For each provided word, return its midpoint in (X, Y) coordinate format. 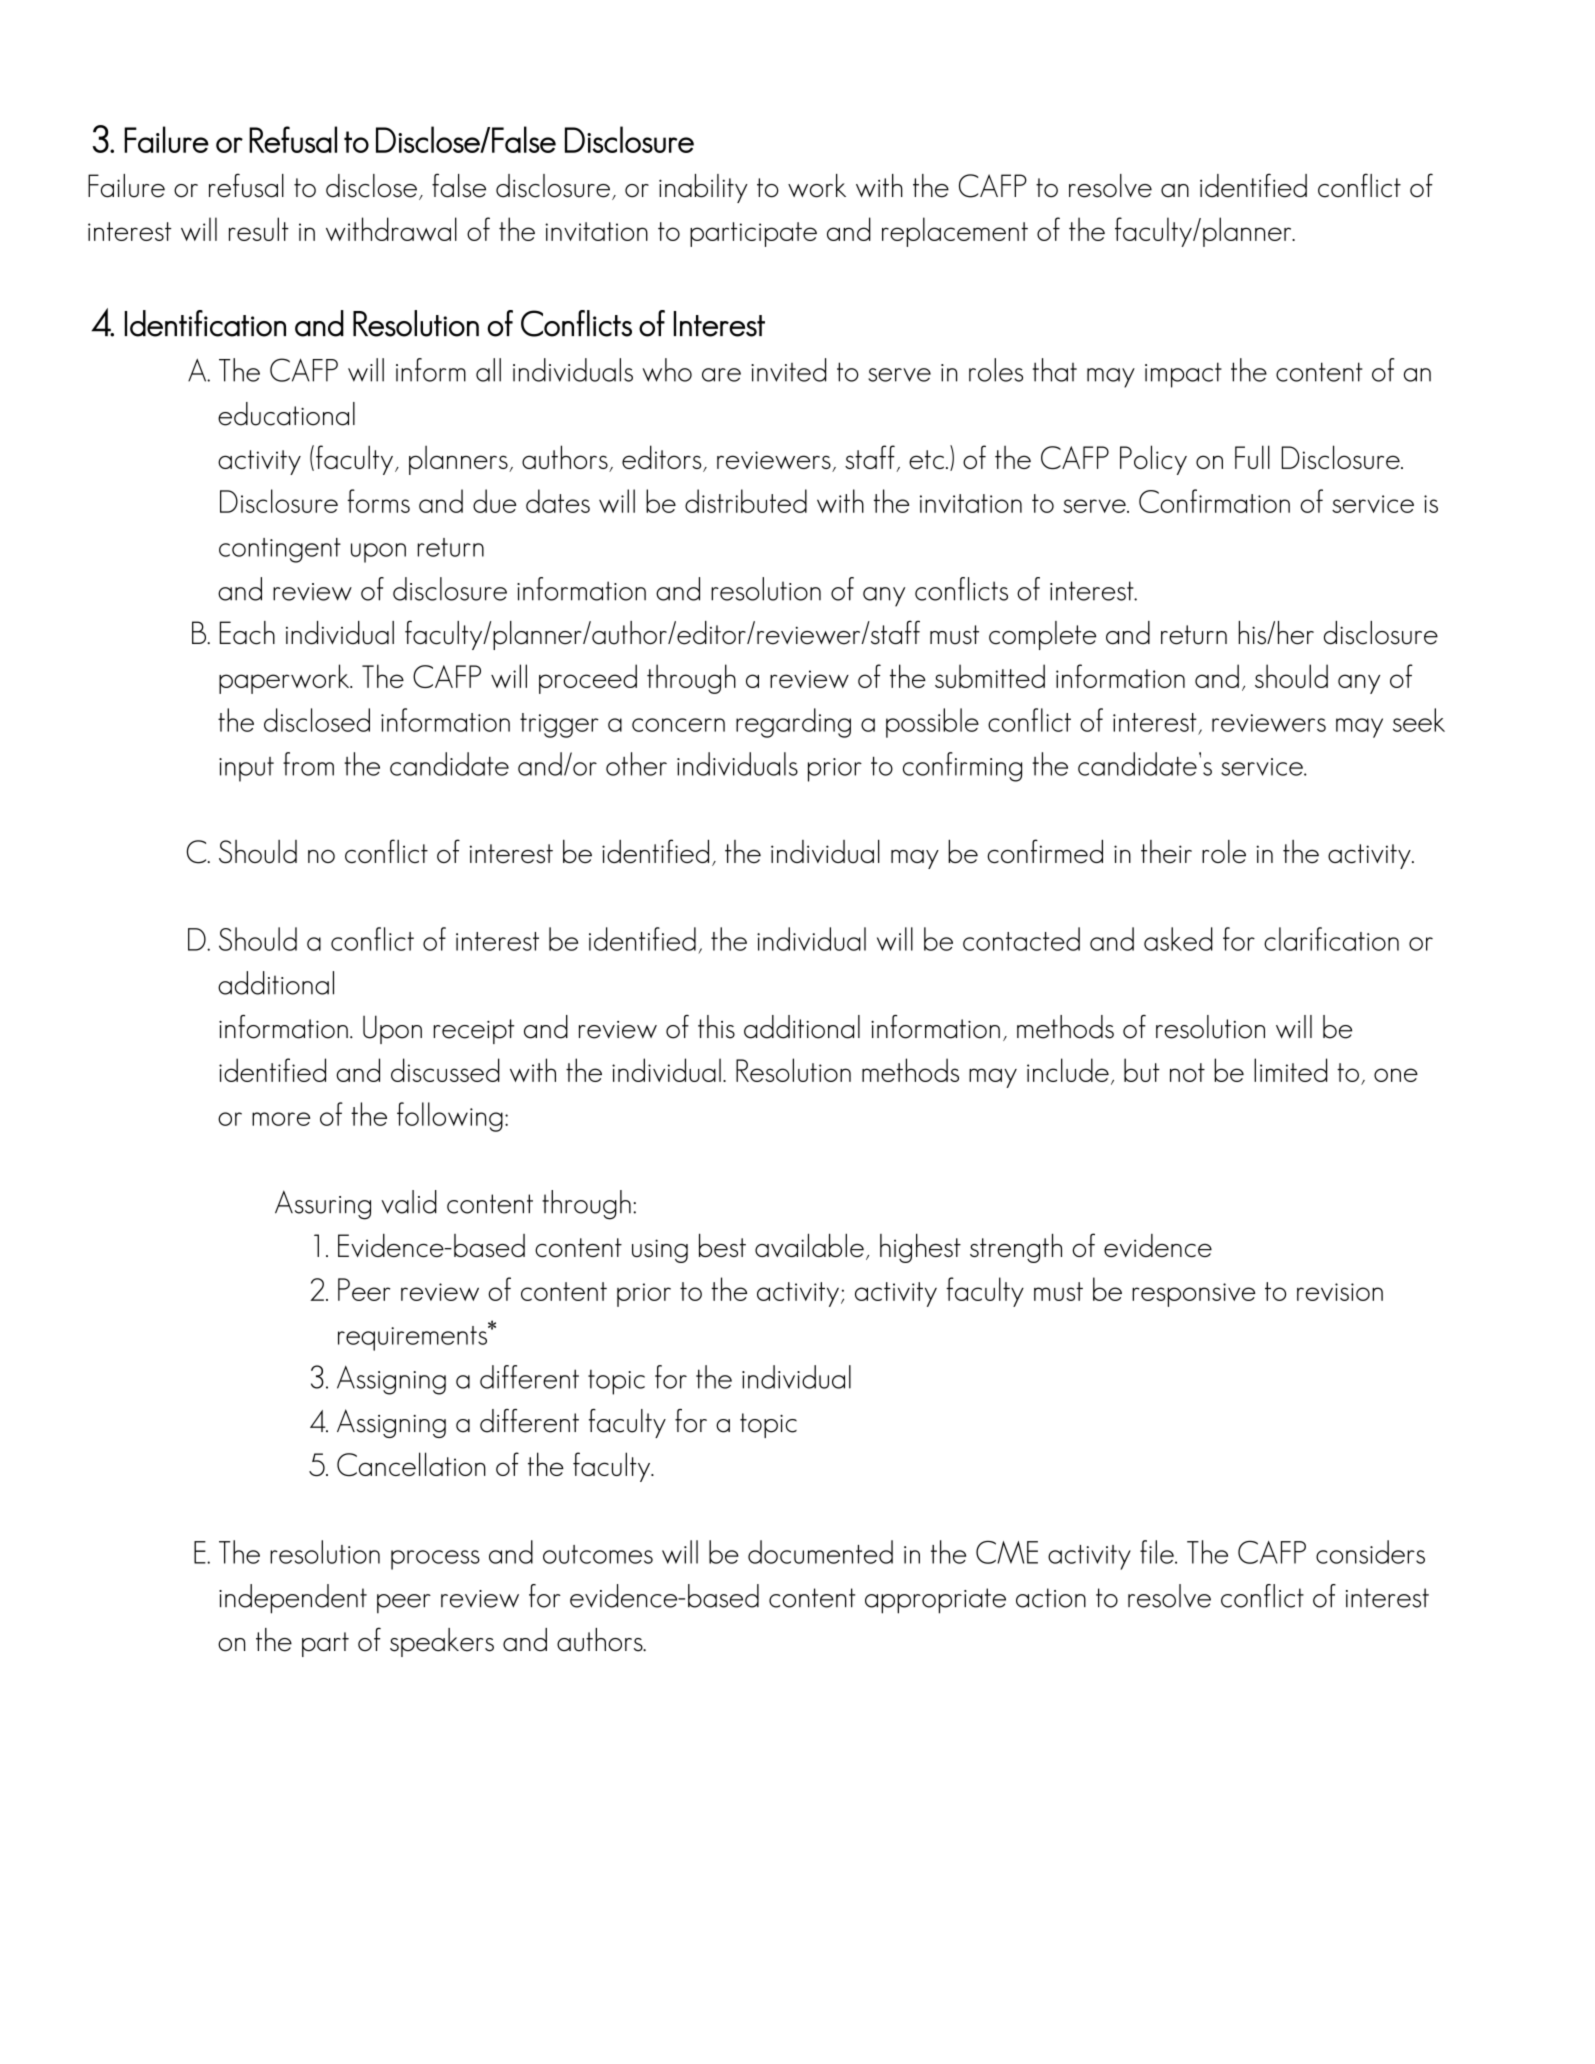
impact (1183, 375)
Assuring (323, 1205)
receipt (474, 1031)
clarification (1331, 939)
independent (293, 1599)
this (716, 1027)
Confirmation (1214, 501)
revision (1340, 1292)
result (259, 229)
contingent (280, 550)
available (809, 1245)
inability (703, 188)
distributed (746, 501)
